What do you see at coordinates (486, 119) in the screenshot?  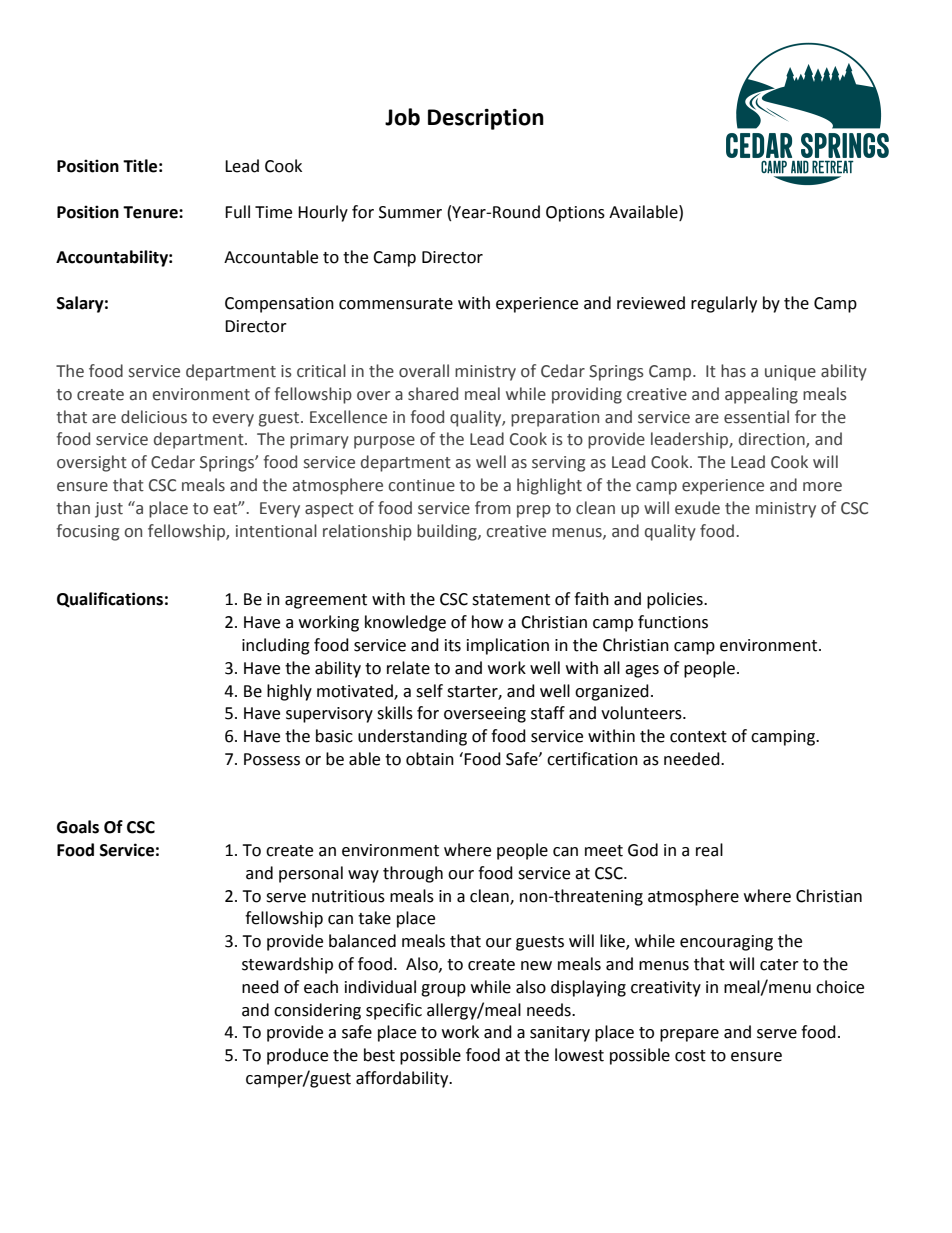 I see `Description` at bounding box center [486, 119].
